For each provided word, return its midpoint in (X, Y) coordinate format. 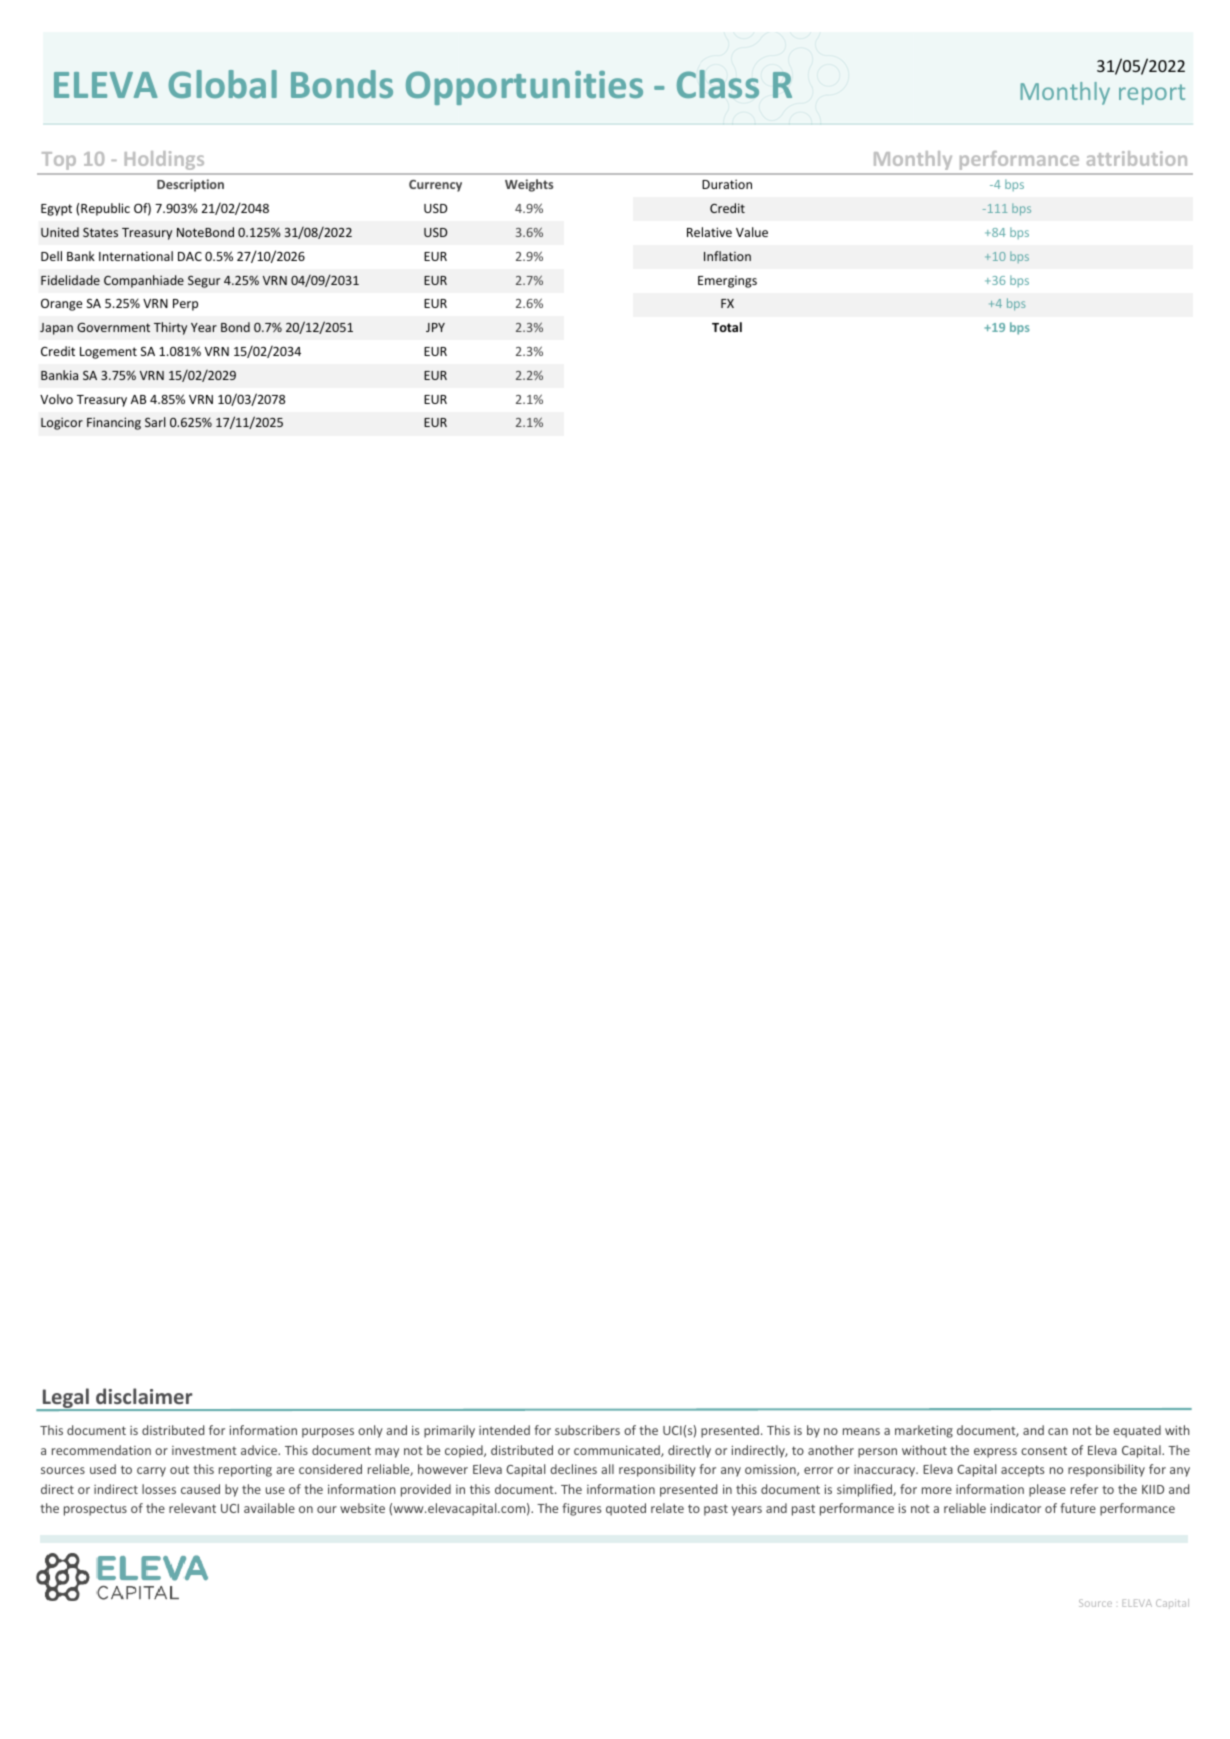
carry (151, 1472)
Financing (114, 423)
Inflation (727, 256)
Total (727, 327)
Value (752, 232)
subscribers (587, 1430)
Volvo (56, 399)
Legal (66, 1399)
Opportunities (524, 88)
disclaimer (144, 1396)
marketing (924, 1431)
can (1058, 1431)
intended (504, 1430)
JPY (435, 327)
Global (223, 84)
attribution (1137, 158)
